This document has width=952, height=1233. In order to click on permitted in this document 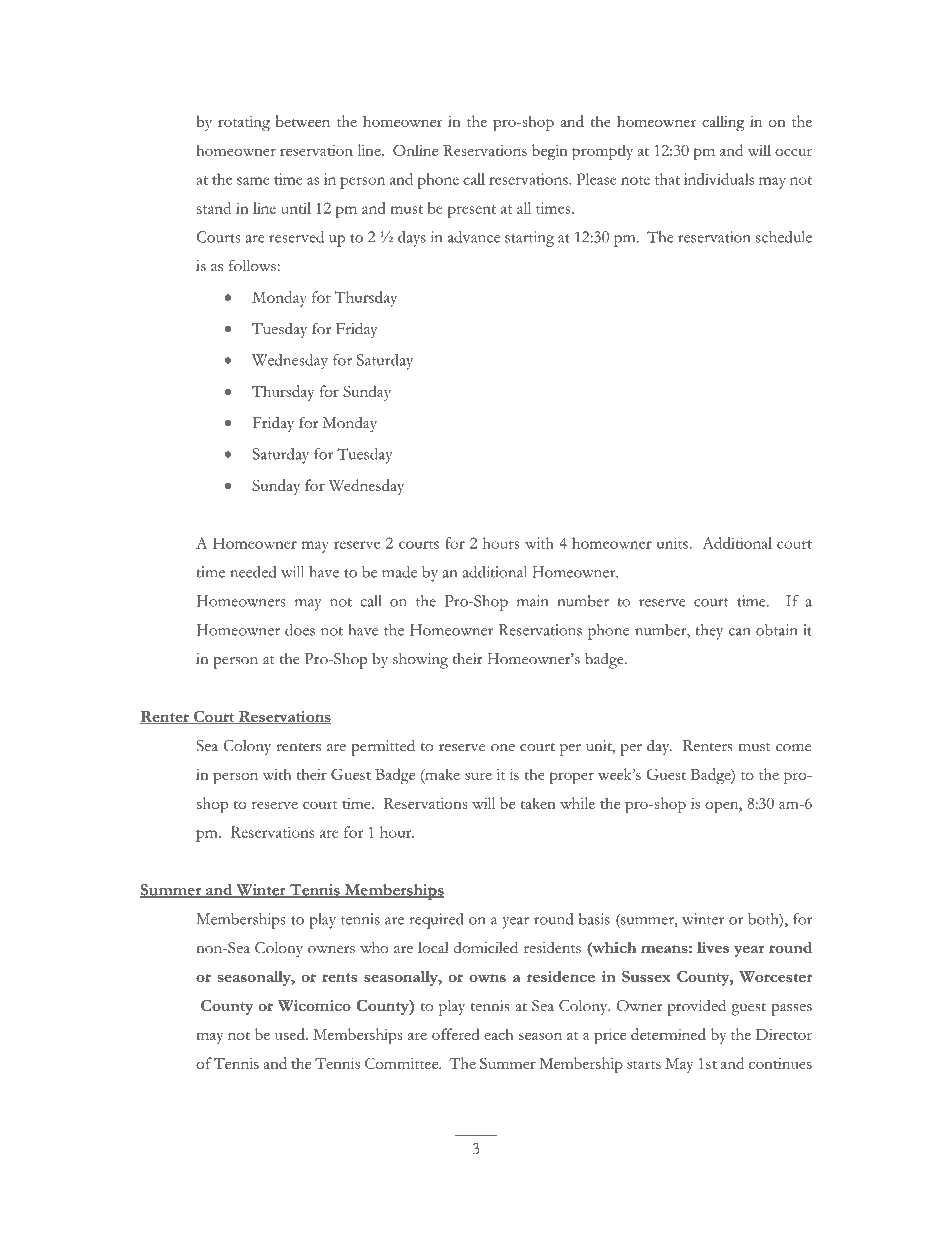, I will do `click(383, 747)`.
